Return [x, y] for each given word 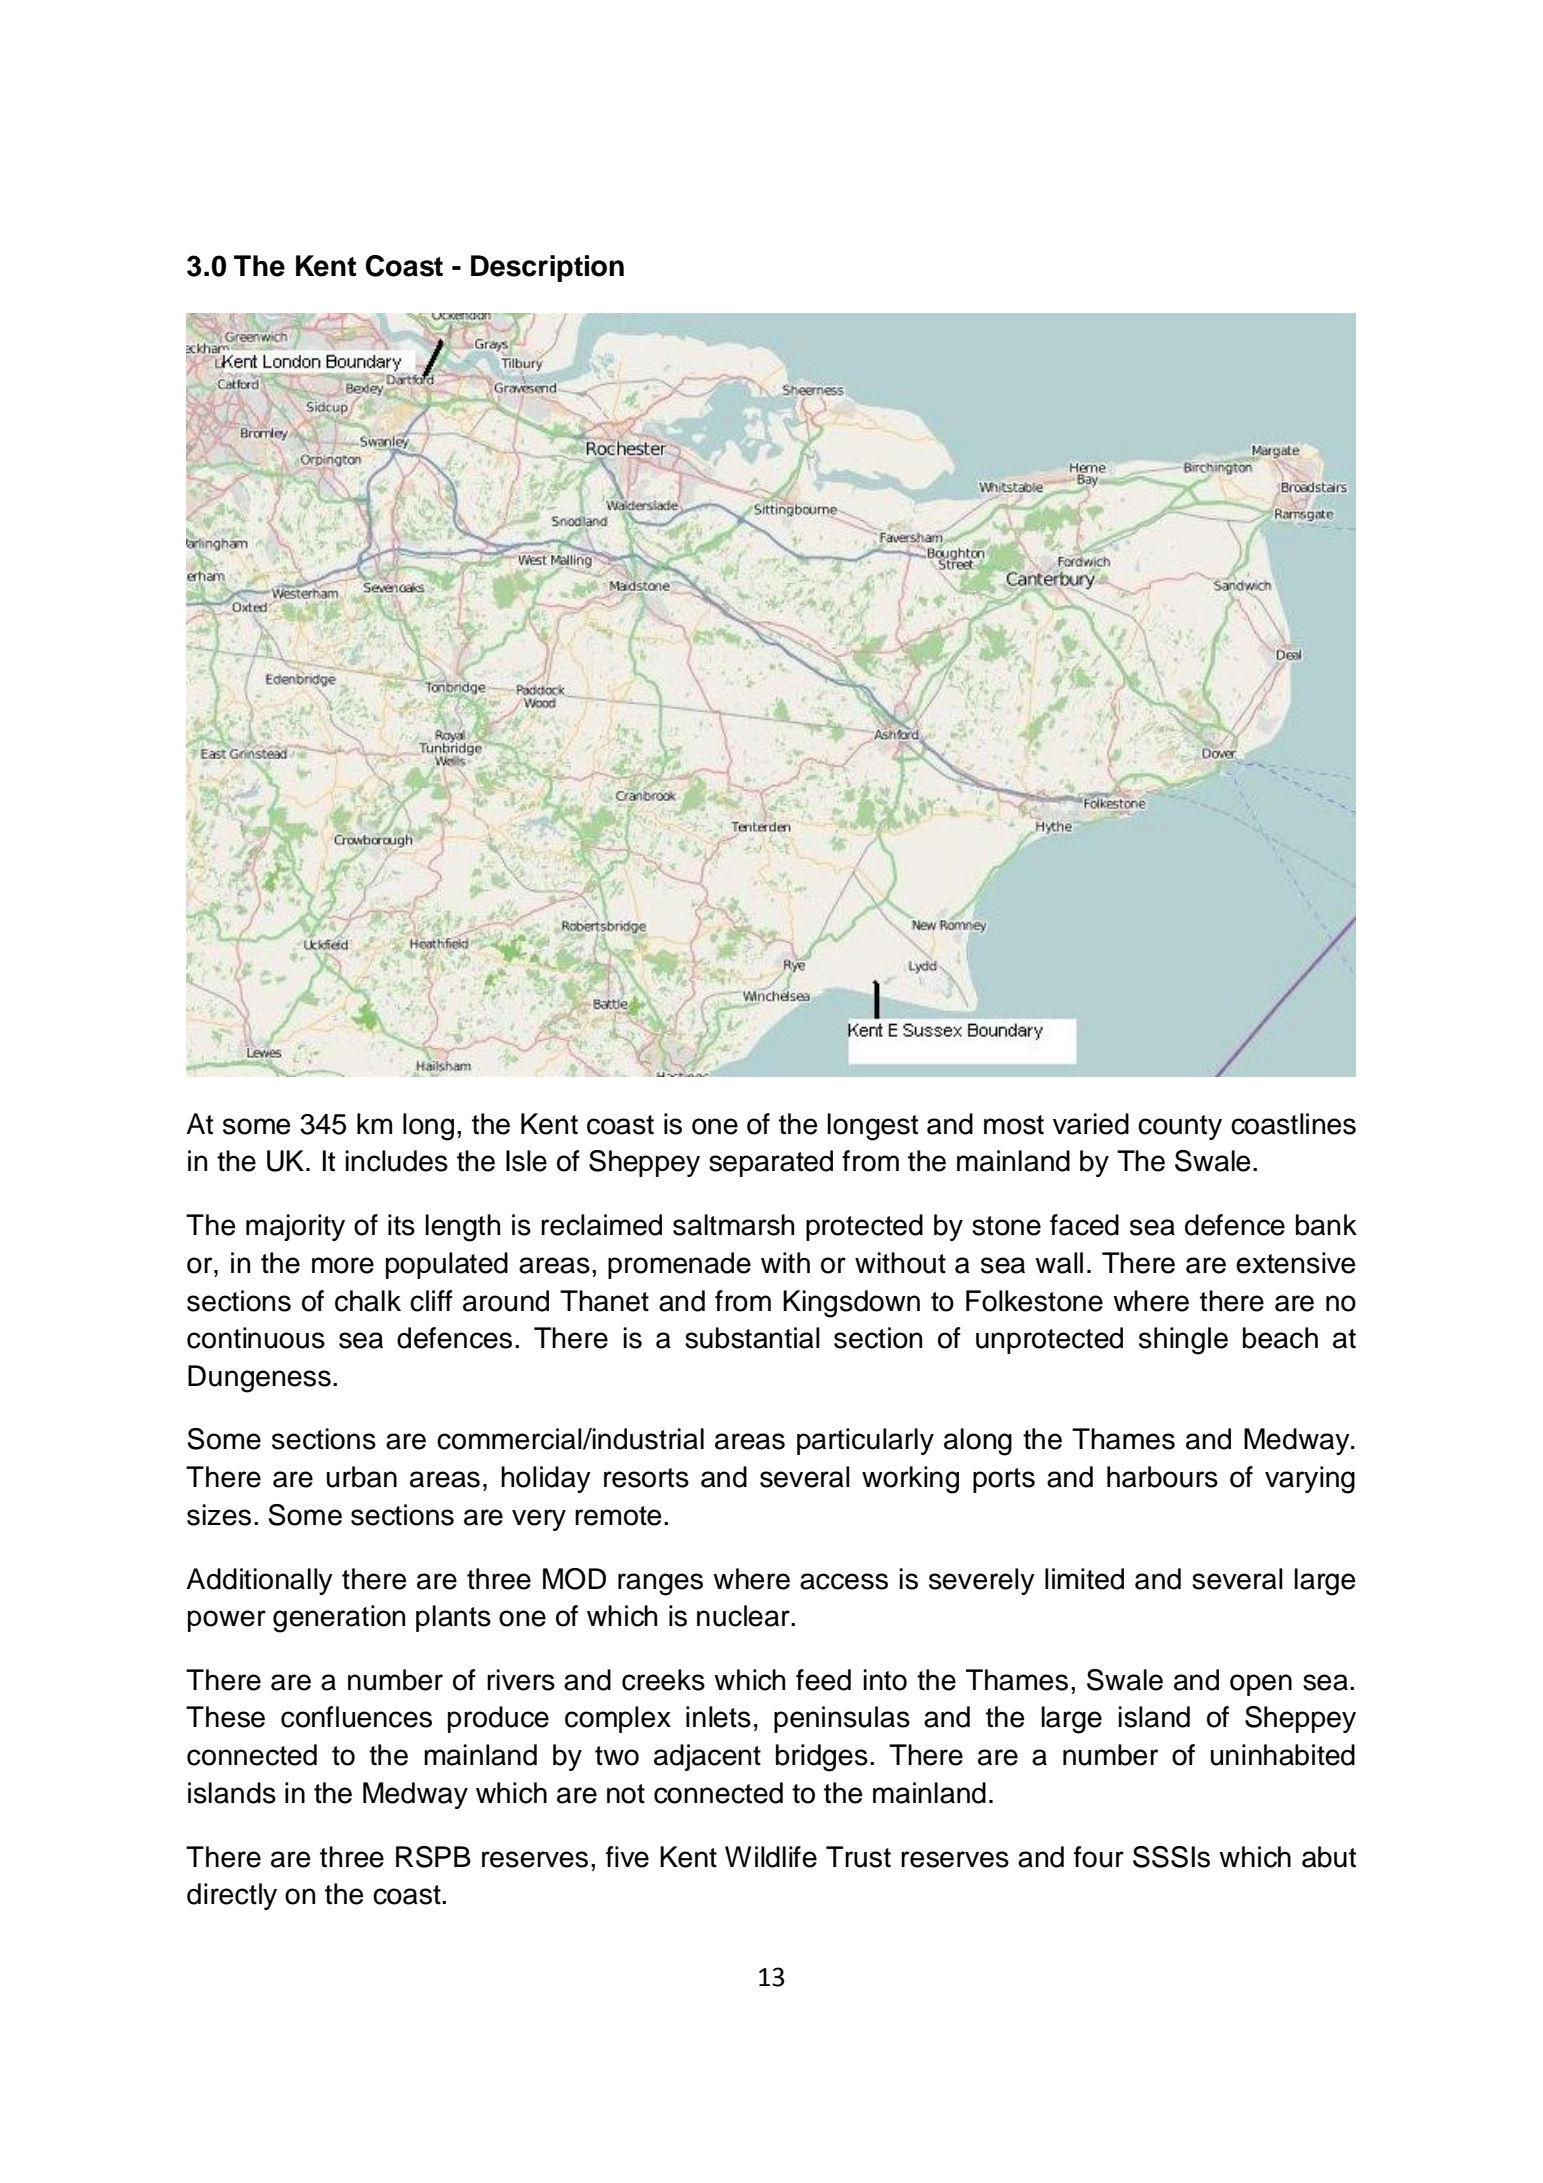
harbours [1162, 1477]
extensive [1296, 1263]
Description [547, 268]
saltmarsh [733, 1225]
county [1180, 1127]
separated [771, 1163]
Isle [526, 1161]
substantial [752, 1338]
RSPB [433, 1857]
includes [396, 1161]
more [343, 1265]
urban [362, 1477]
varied [1091, 1124]
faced [1084, 1225]
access [844, 1581]
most [1014, 1125]
